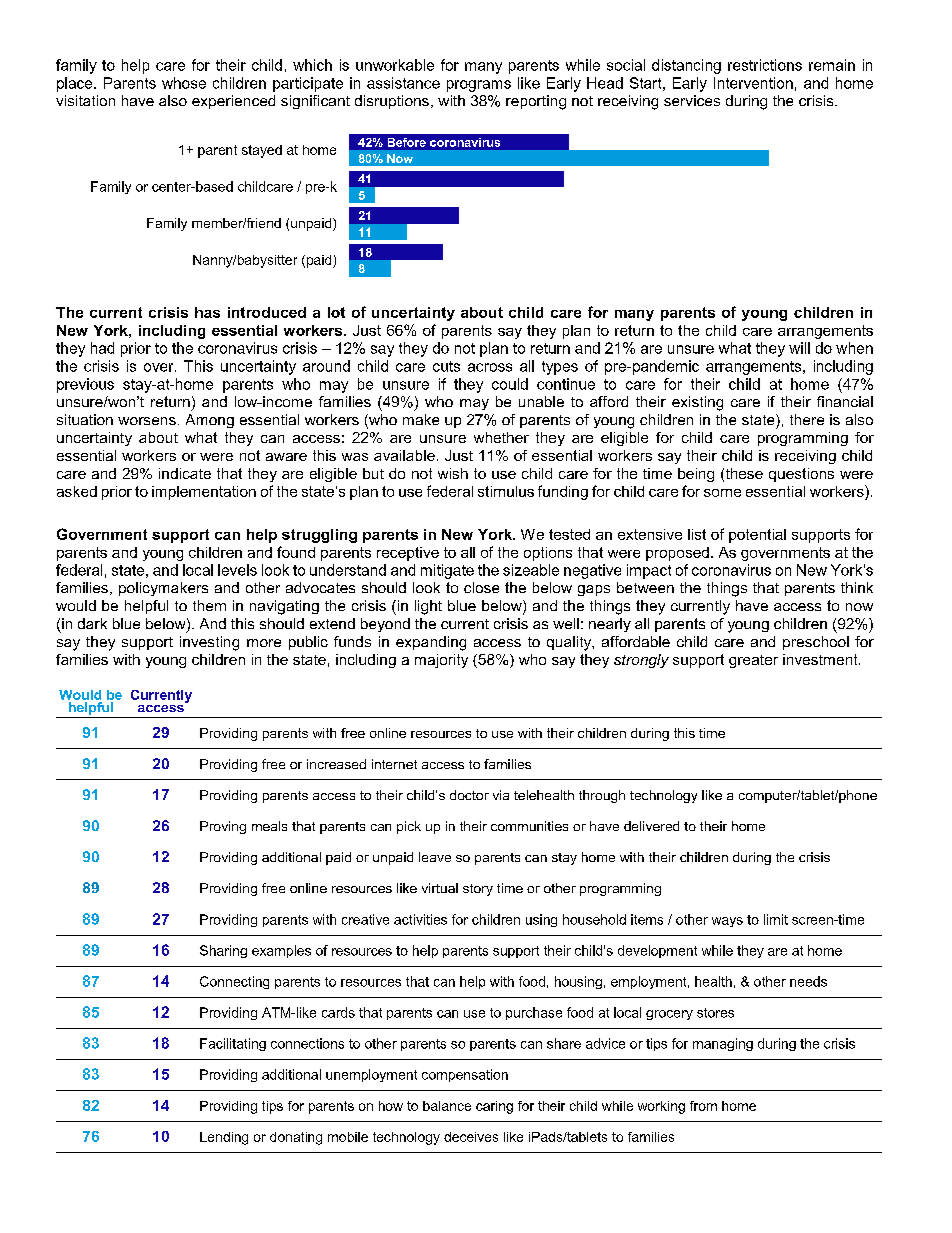 This image has width=952, height=1233. What do you see at coordinates (506, 491) in the image?
I see `stimulus` at bounding box center [506, 491].
